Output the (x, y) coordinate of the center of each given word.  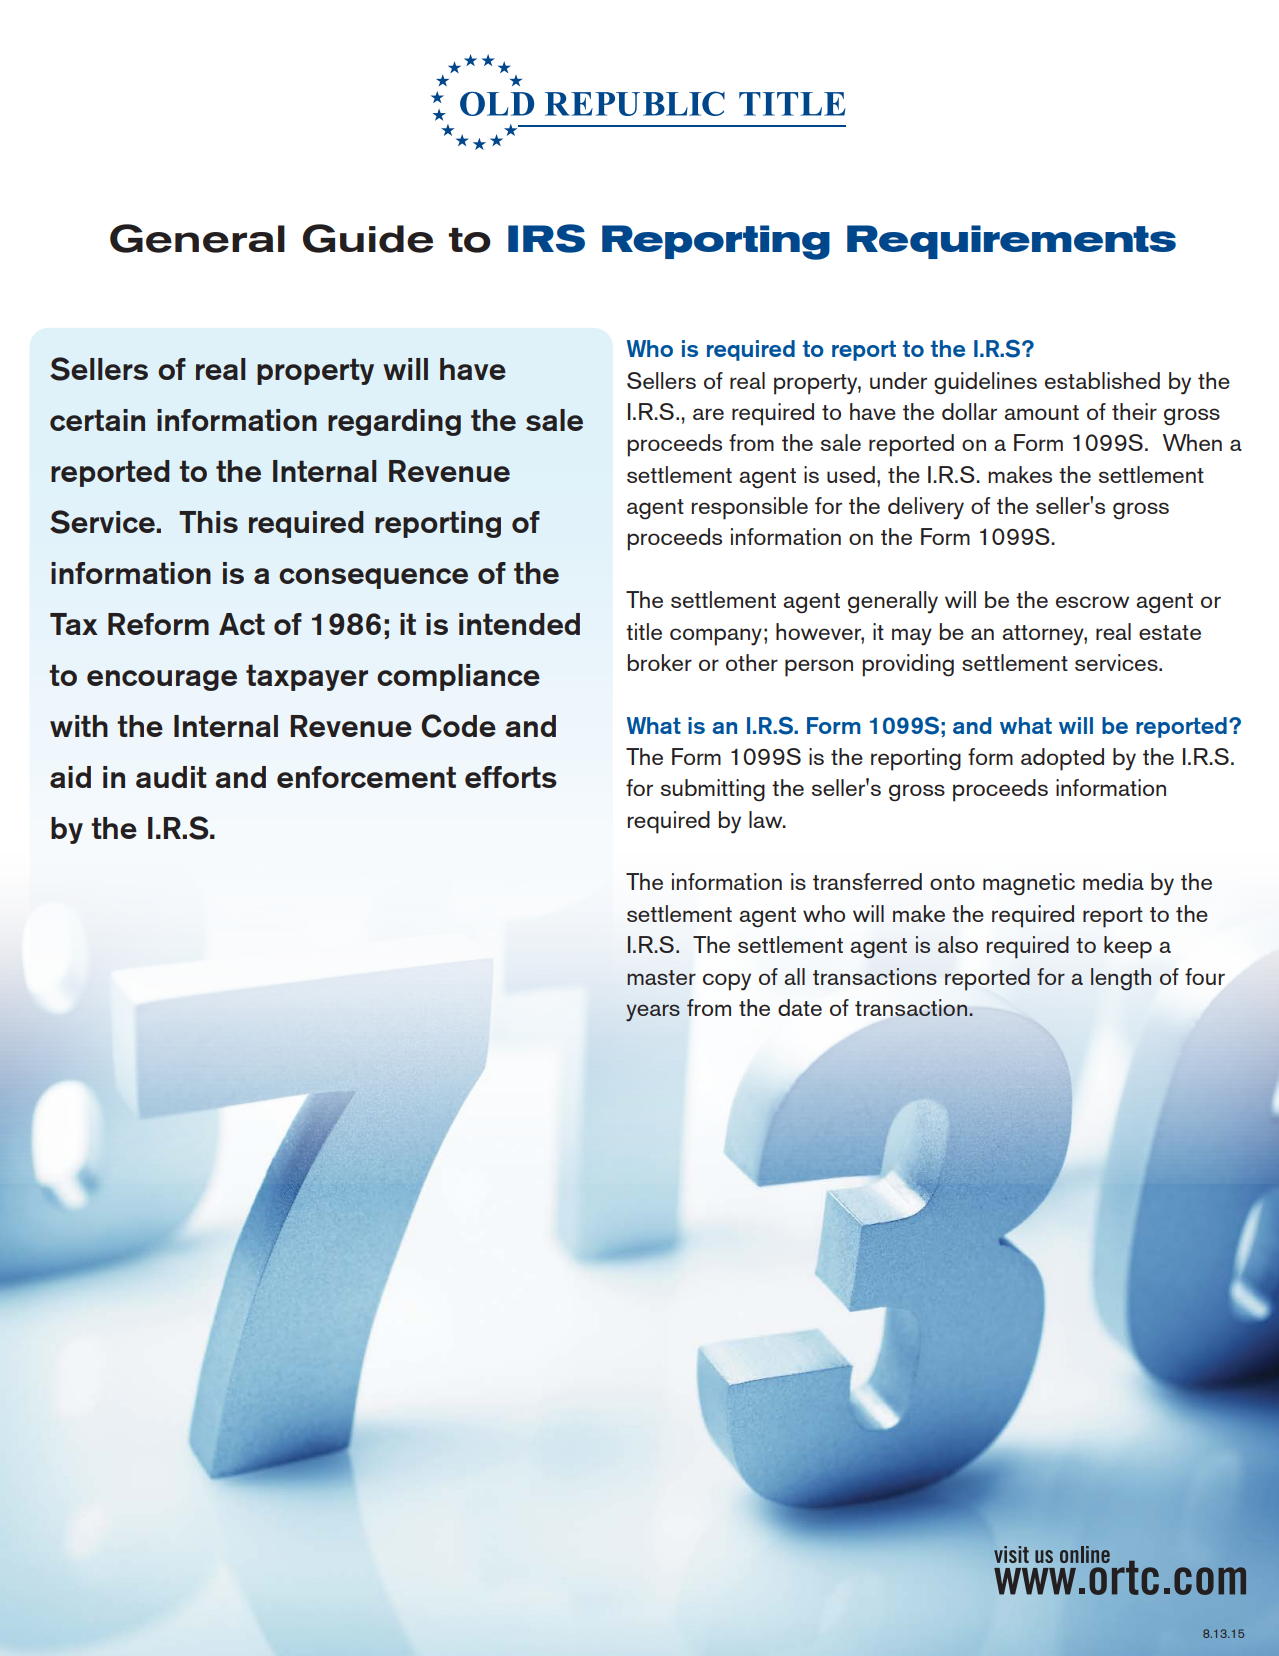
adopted (1062, 759)
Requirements (1011, 242)
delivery (926, 508)
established (1102, 380)
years (653, 1013)
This (208, 522)
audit (171, 777)
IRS (546, 238)
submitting (713, 790)
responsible (750, 508)
